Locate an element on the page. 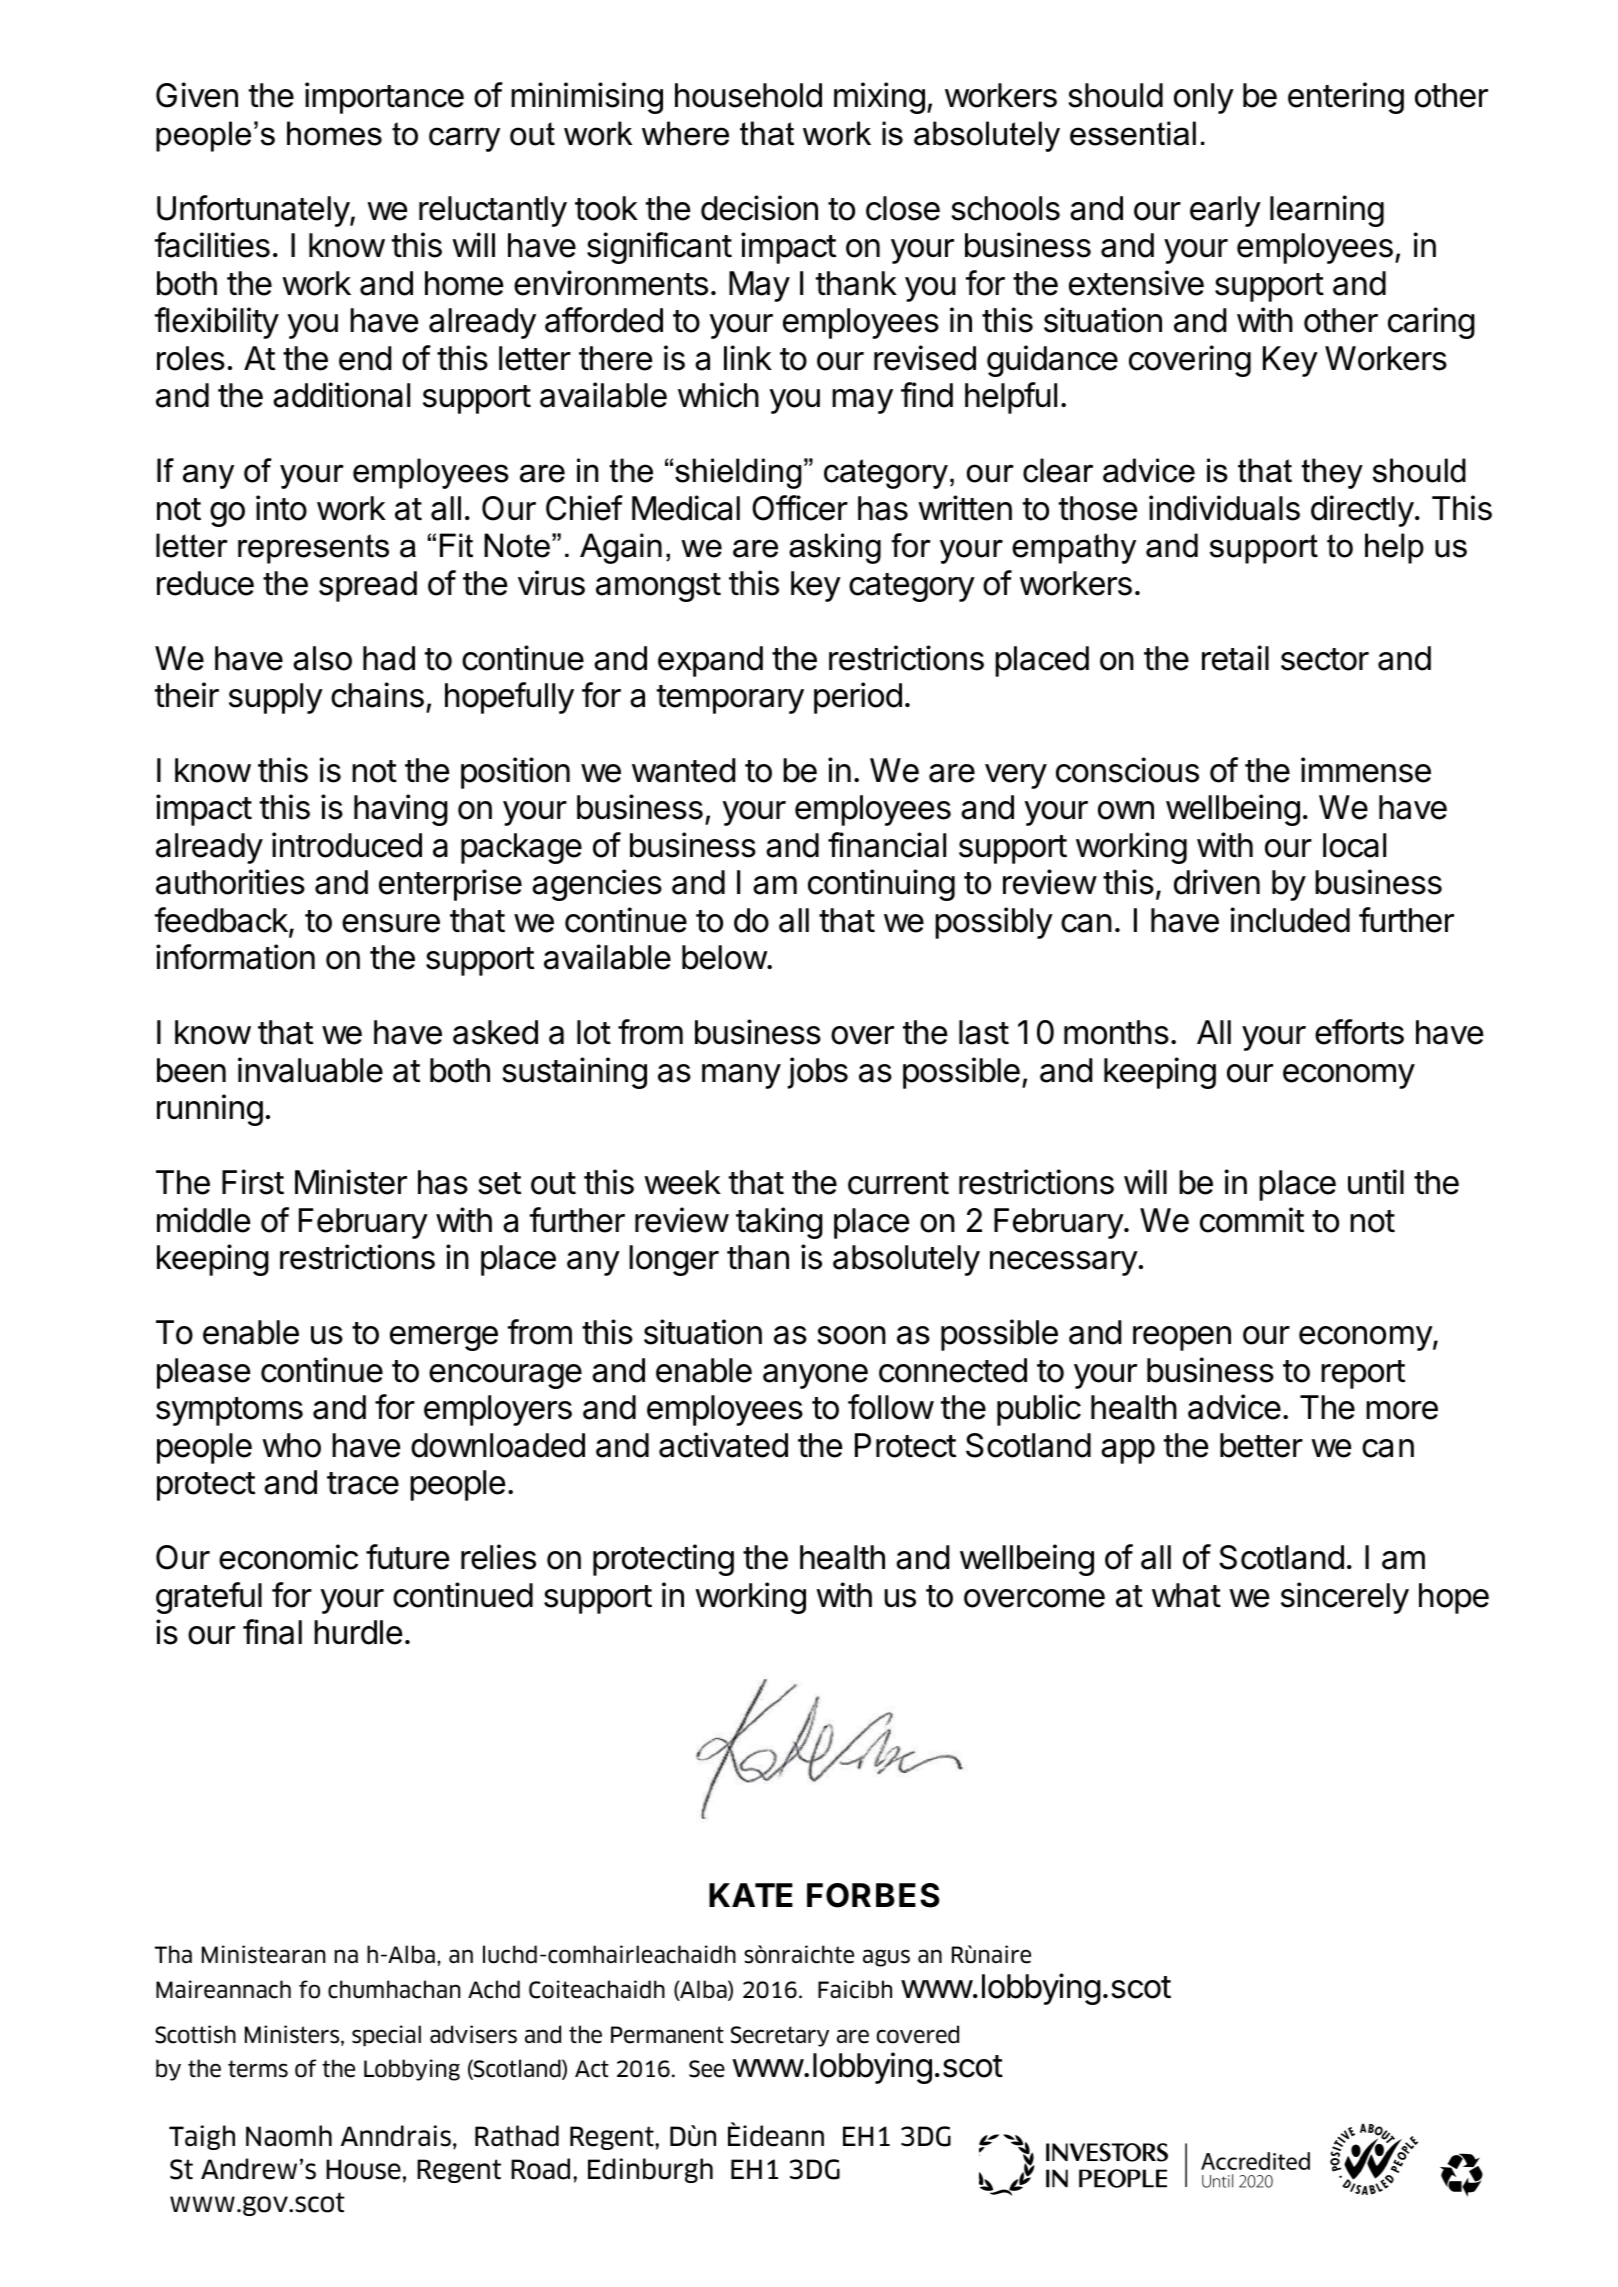 This document has height=2287, width=1618. importance is located at coordinates (384, 98).
